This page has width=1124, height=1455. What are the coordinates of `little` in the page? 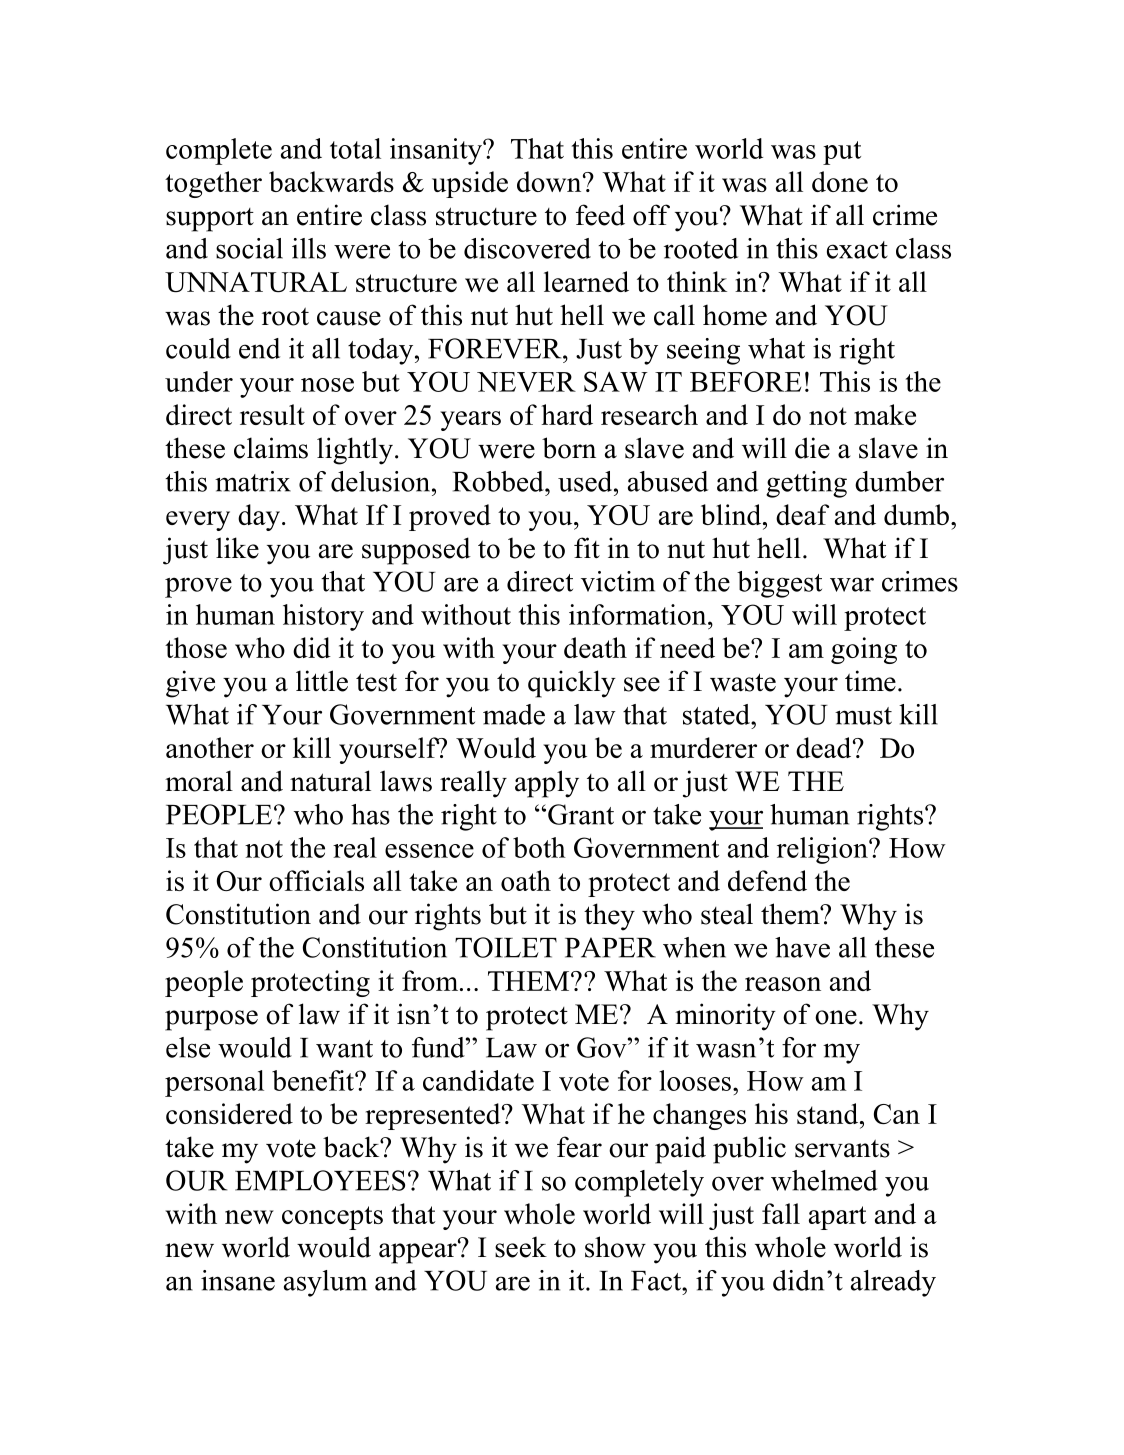 It's located at (322, 681).
